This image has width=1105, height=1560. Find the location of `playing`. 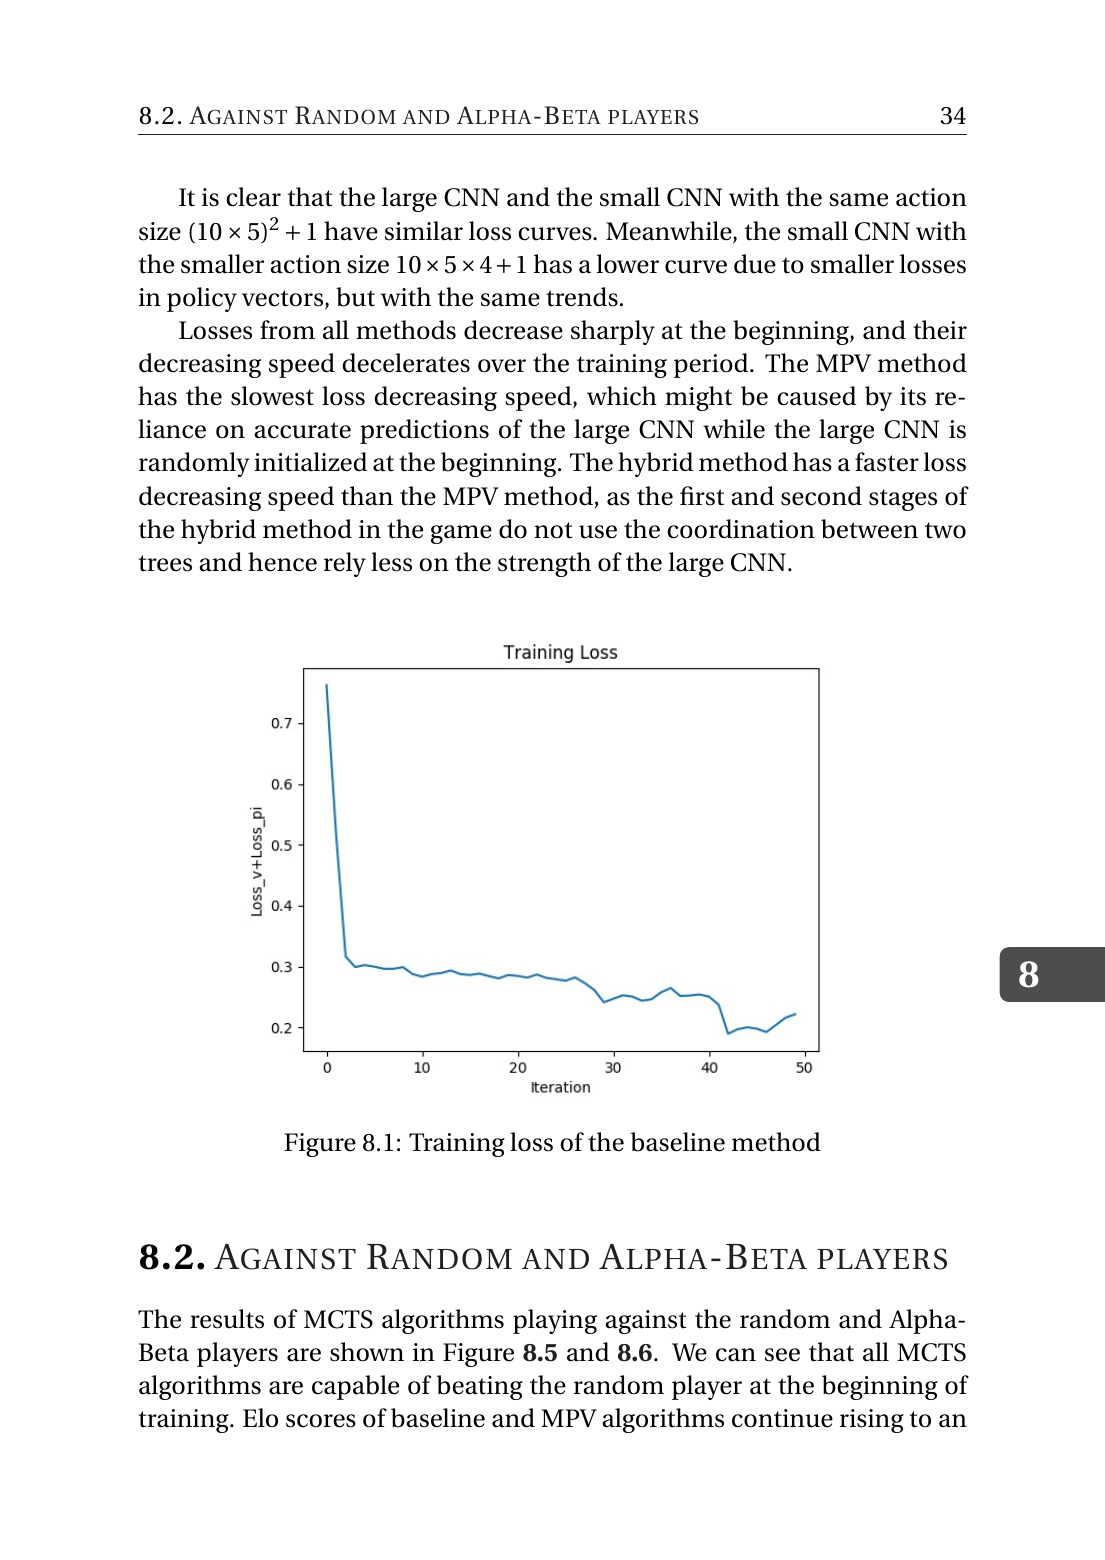

playing is located at coordinates (555, 1321).
